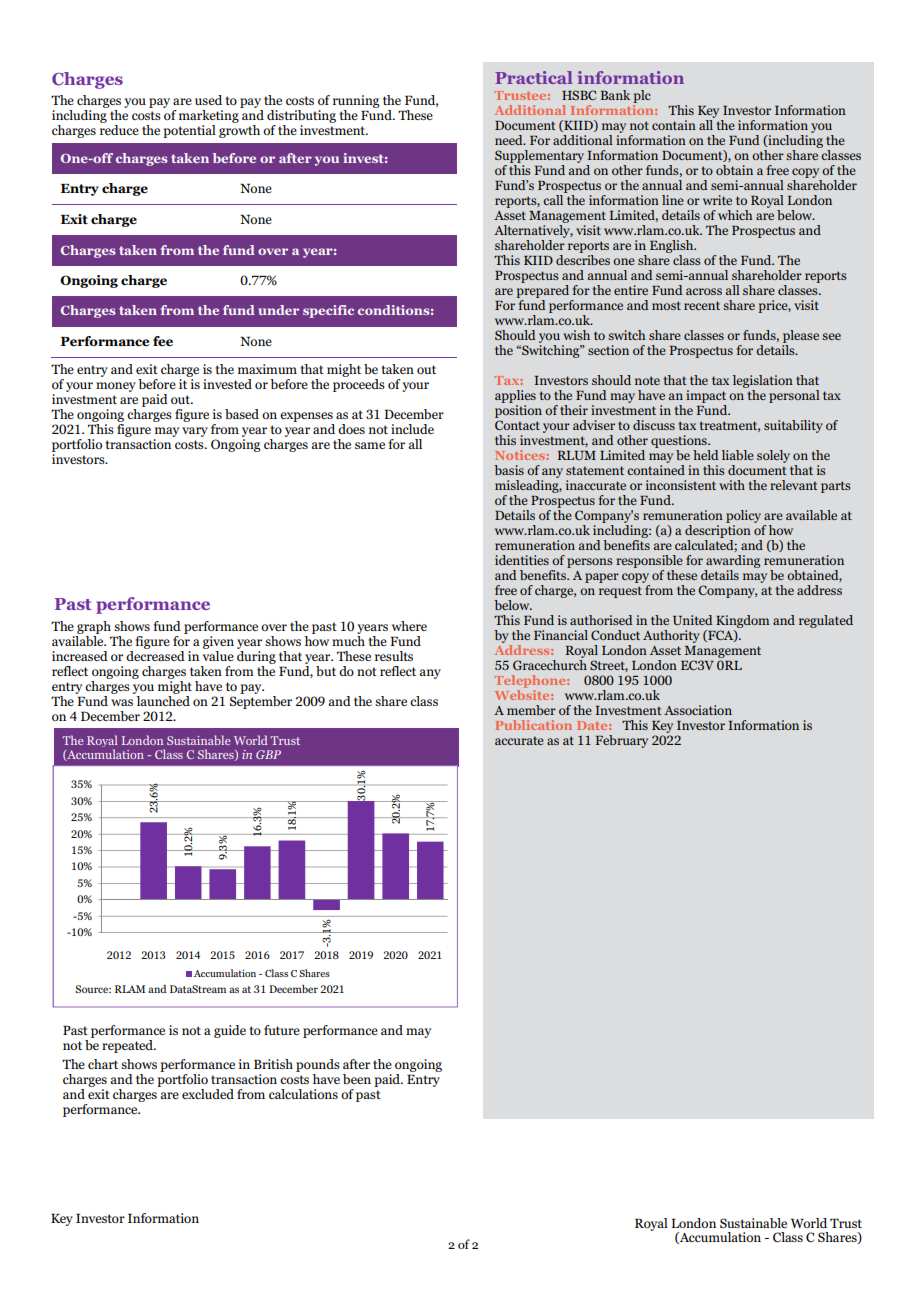  Describe the element at coordinates (195, 432) in the document. I see `vary` at that location.
